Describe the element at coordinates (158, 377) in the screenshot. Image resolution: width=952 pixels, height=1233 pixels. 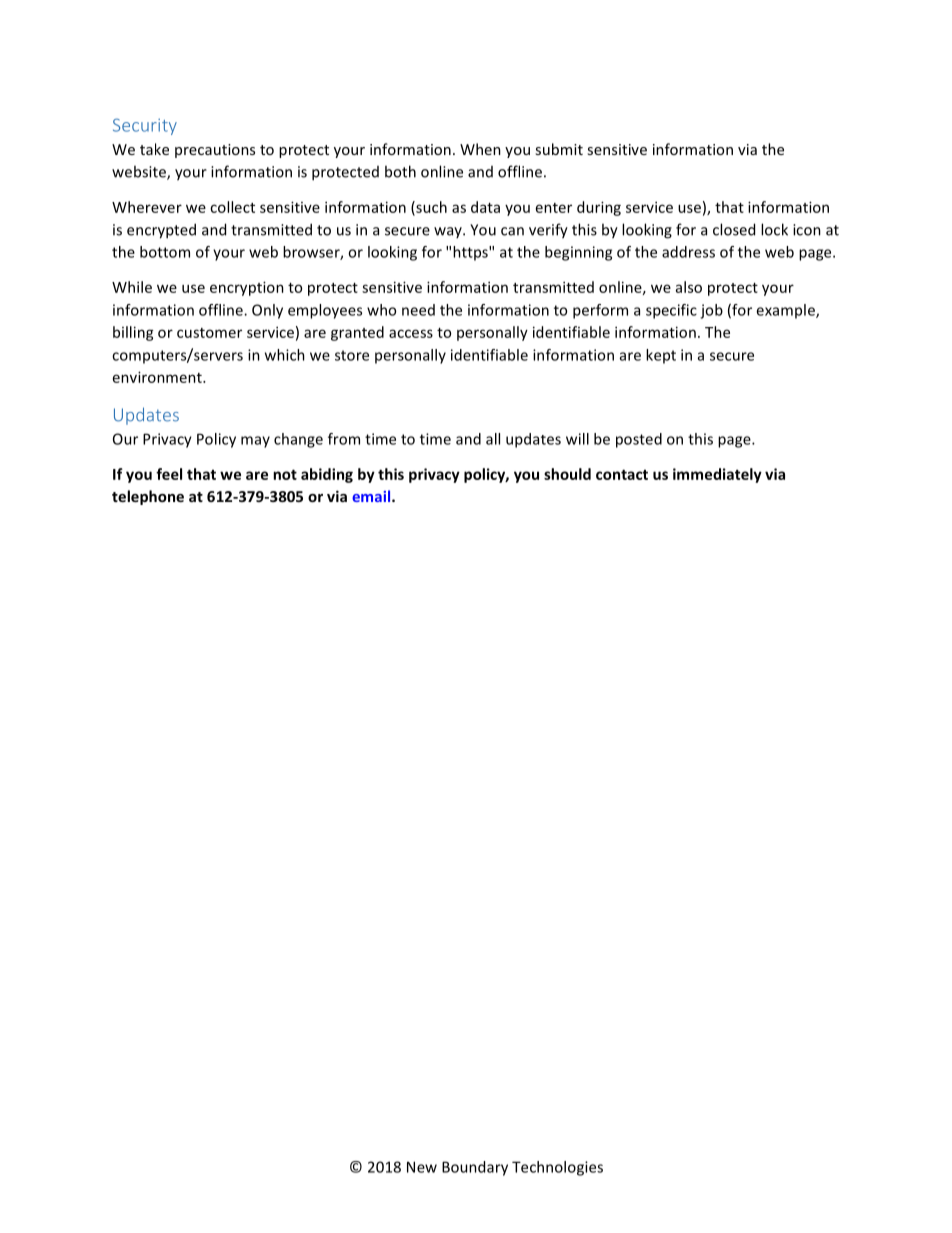
I see `environment` at that location.
